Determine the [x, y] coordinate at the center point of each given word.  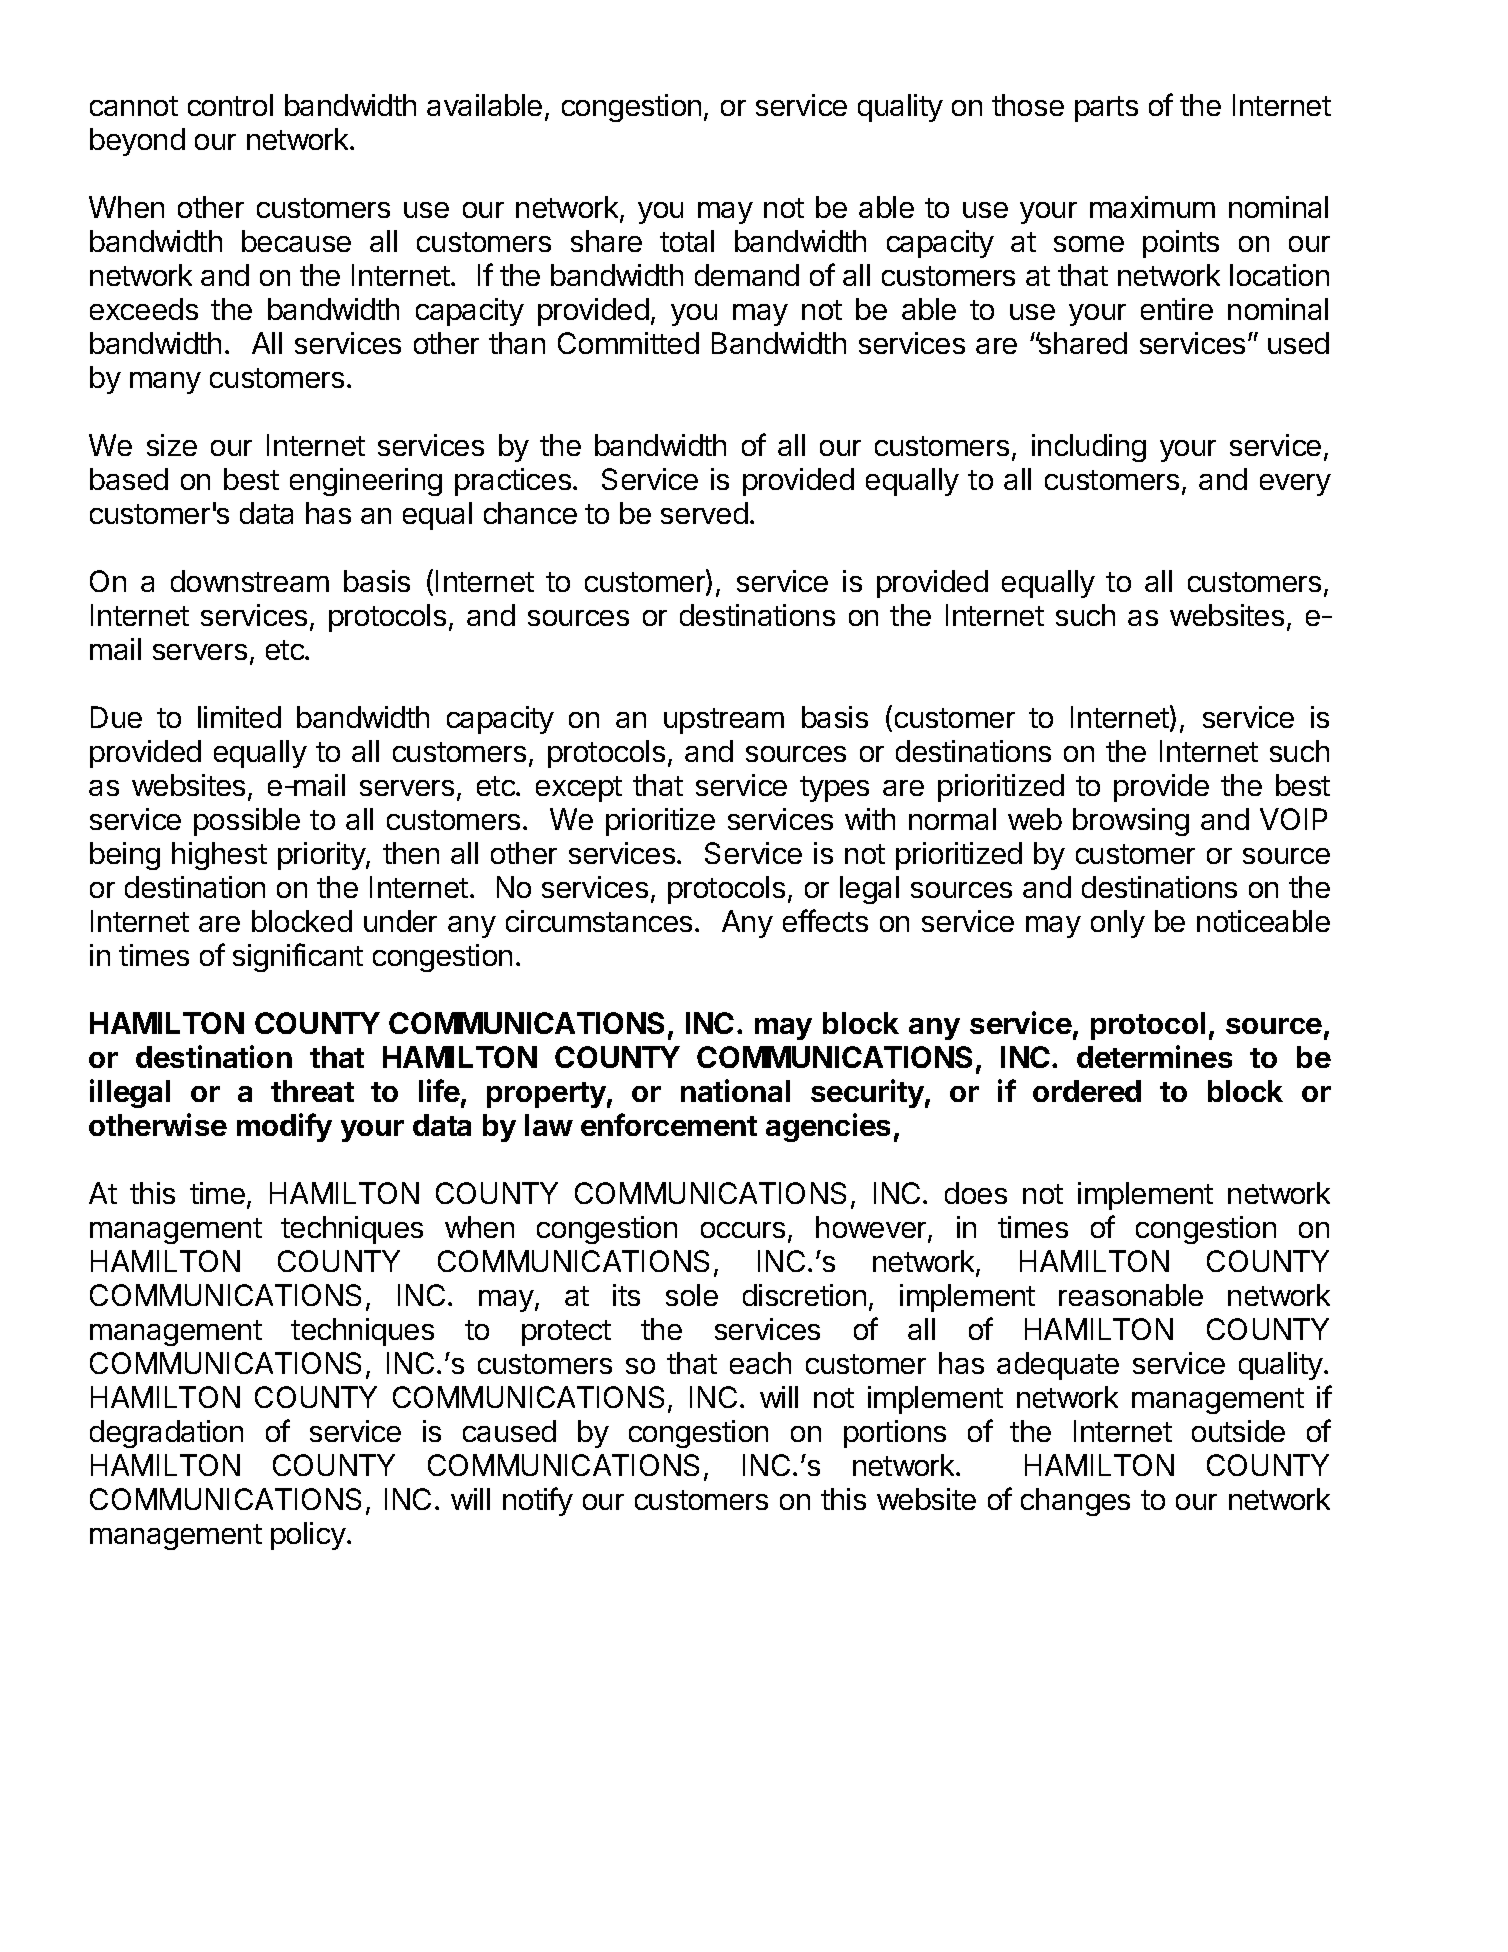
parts [1106, 109]
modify [284, 1127]
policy [308, 1536]
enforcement [669, 1124]
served [704, 513]
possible [247, 822]
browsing [1131, 822]
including [1089, 448]
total [687, 241]
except [579, 789]
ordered [1087, 1091]
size [172, 445]
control [230, 105]
